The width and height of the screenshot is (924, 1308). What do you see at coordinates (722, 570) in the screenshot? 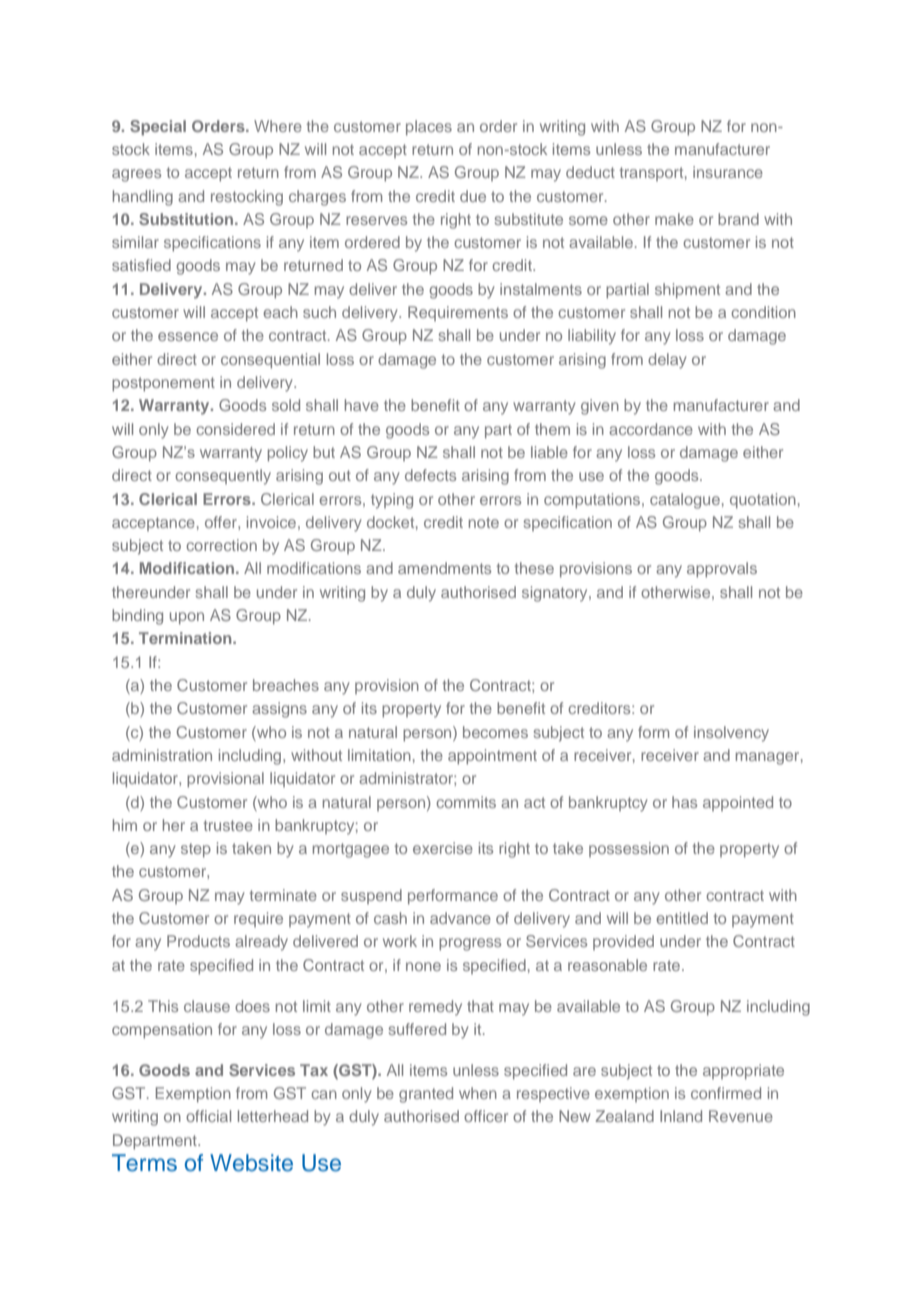
I see `approvals` at bounding box center [722, 570].
